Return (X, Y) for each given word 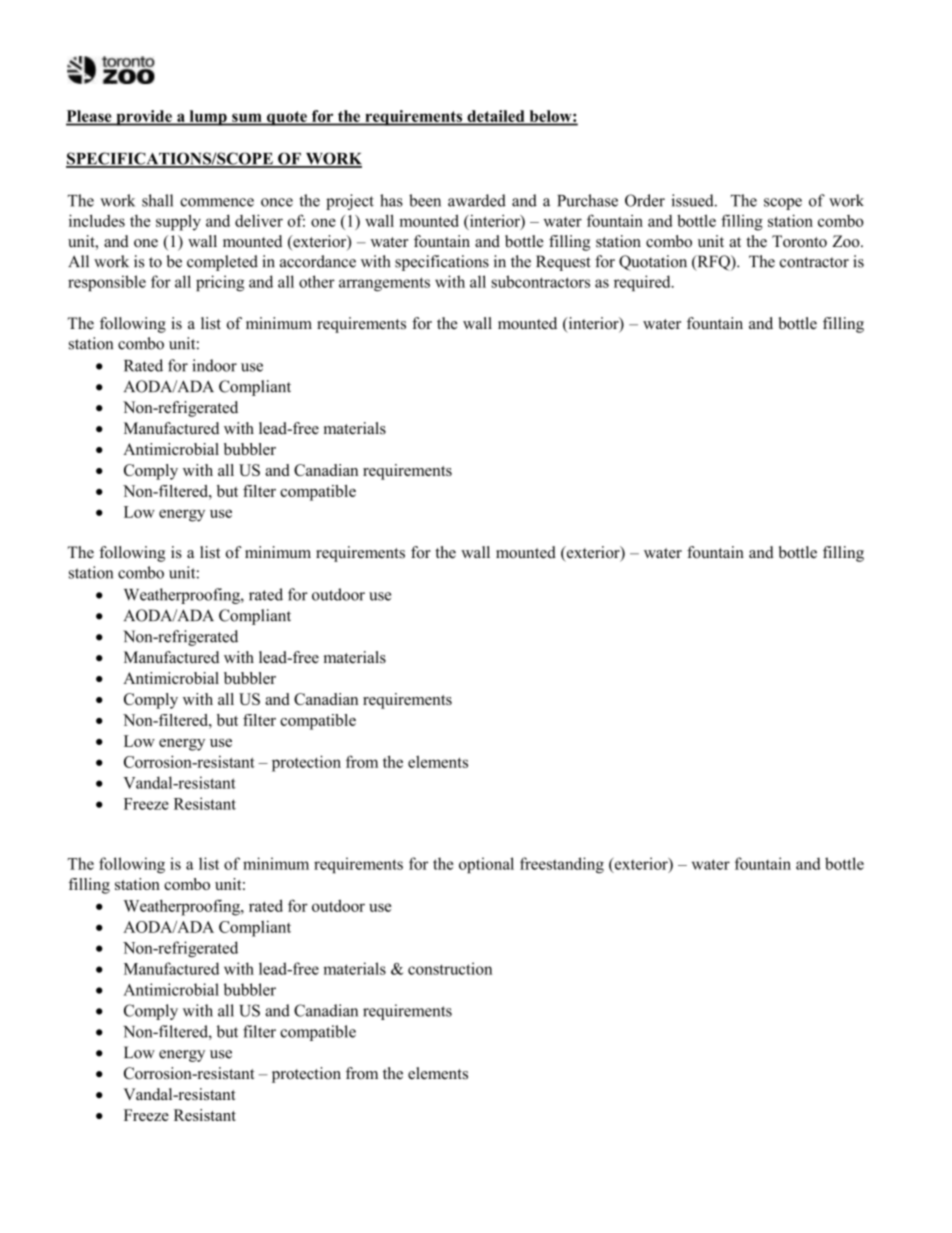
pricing (220, 283)
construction (450, 968)
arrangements (384, 284)
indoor (214, 365)
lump (208, 118)
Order (645, 200)
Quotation (653, 263)
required (643, 283)
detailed (496, 117)
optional (486, 865)
